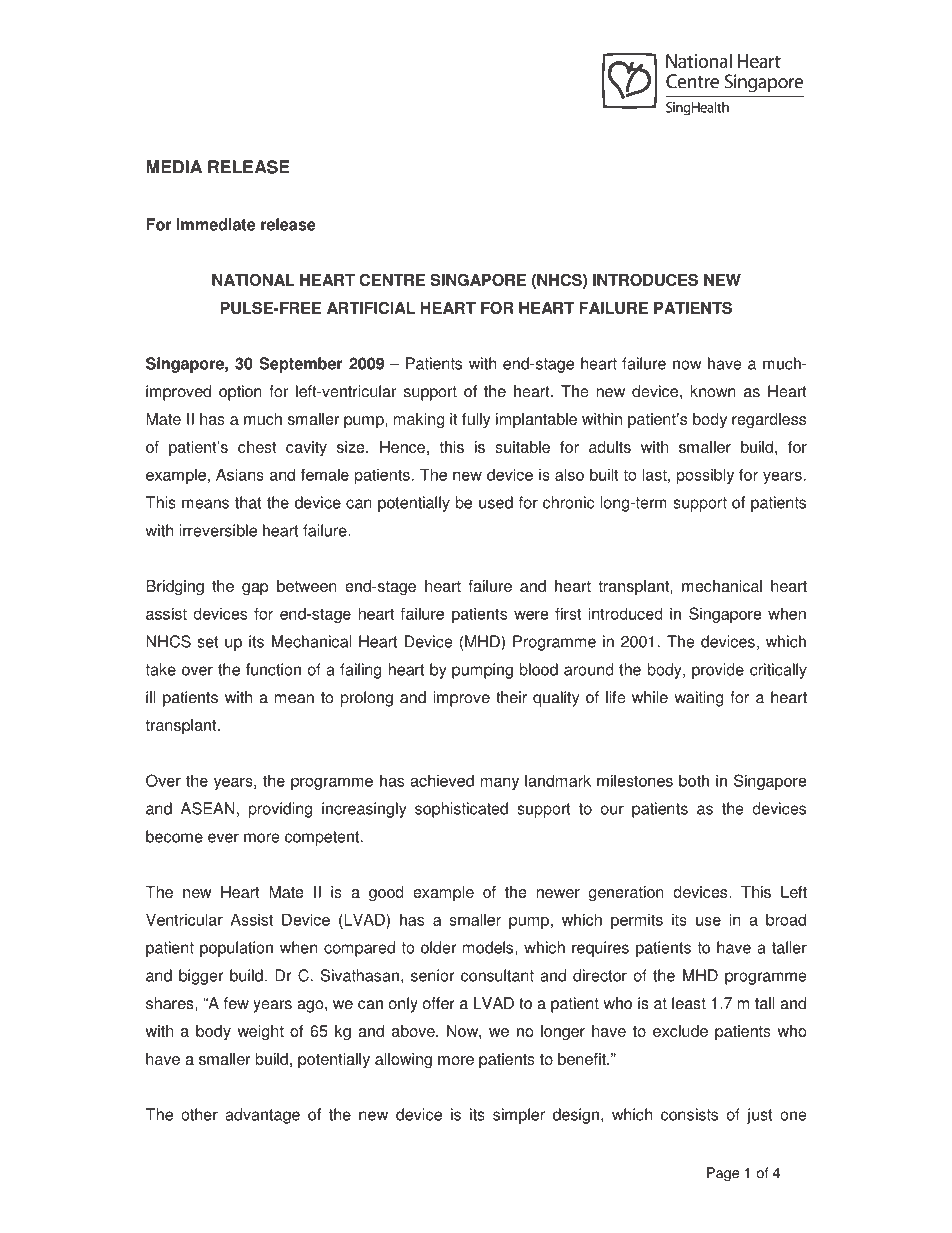 This page has width=952, height=1233. Describe the element at coordinates (497, 975) in the page. I see `consultant` at that location.
